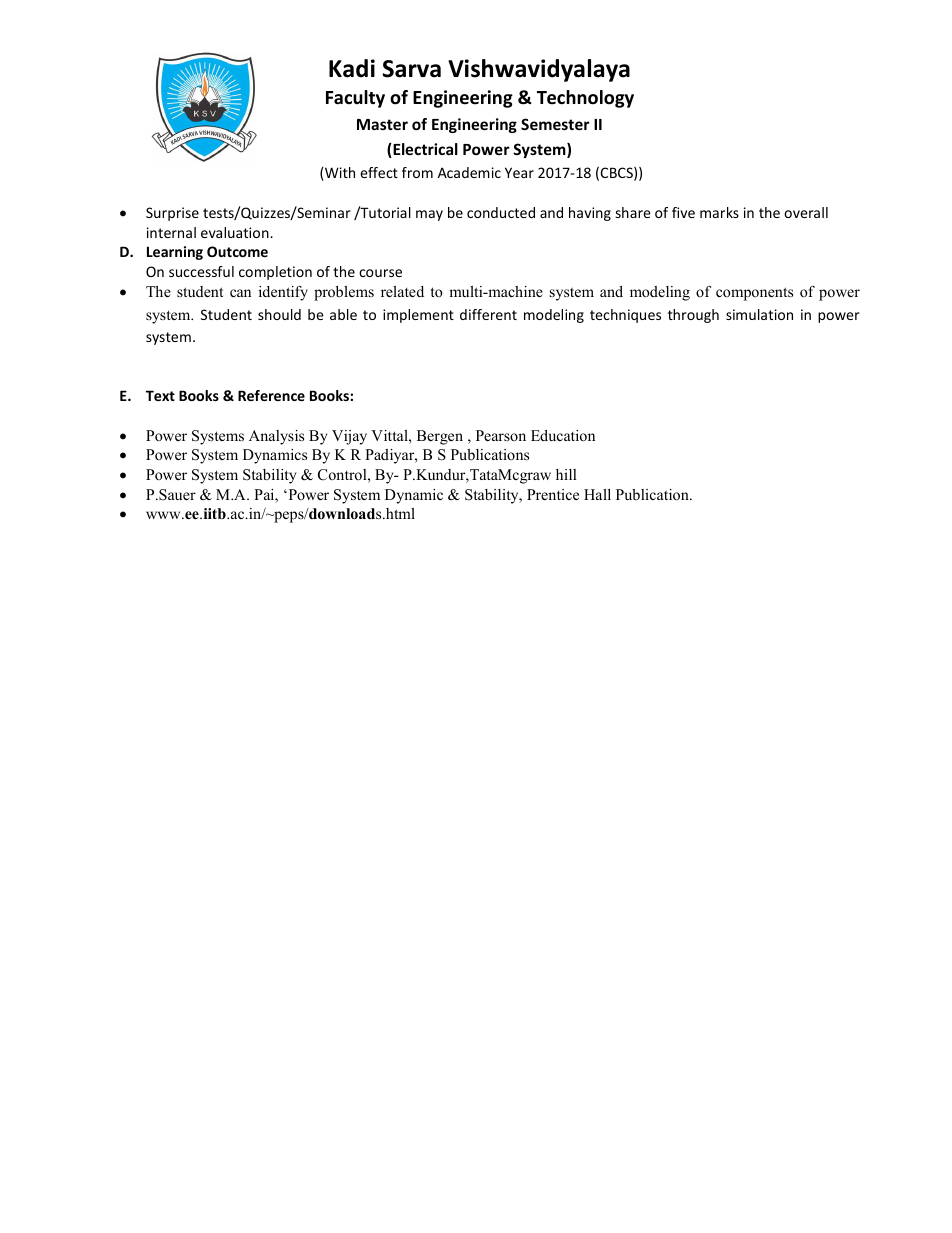  What do you see at coordinates (240, 293) in the document?
I see `can` at bounding box center [240, 293].
